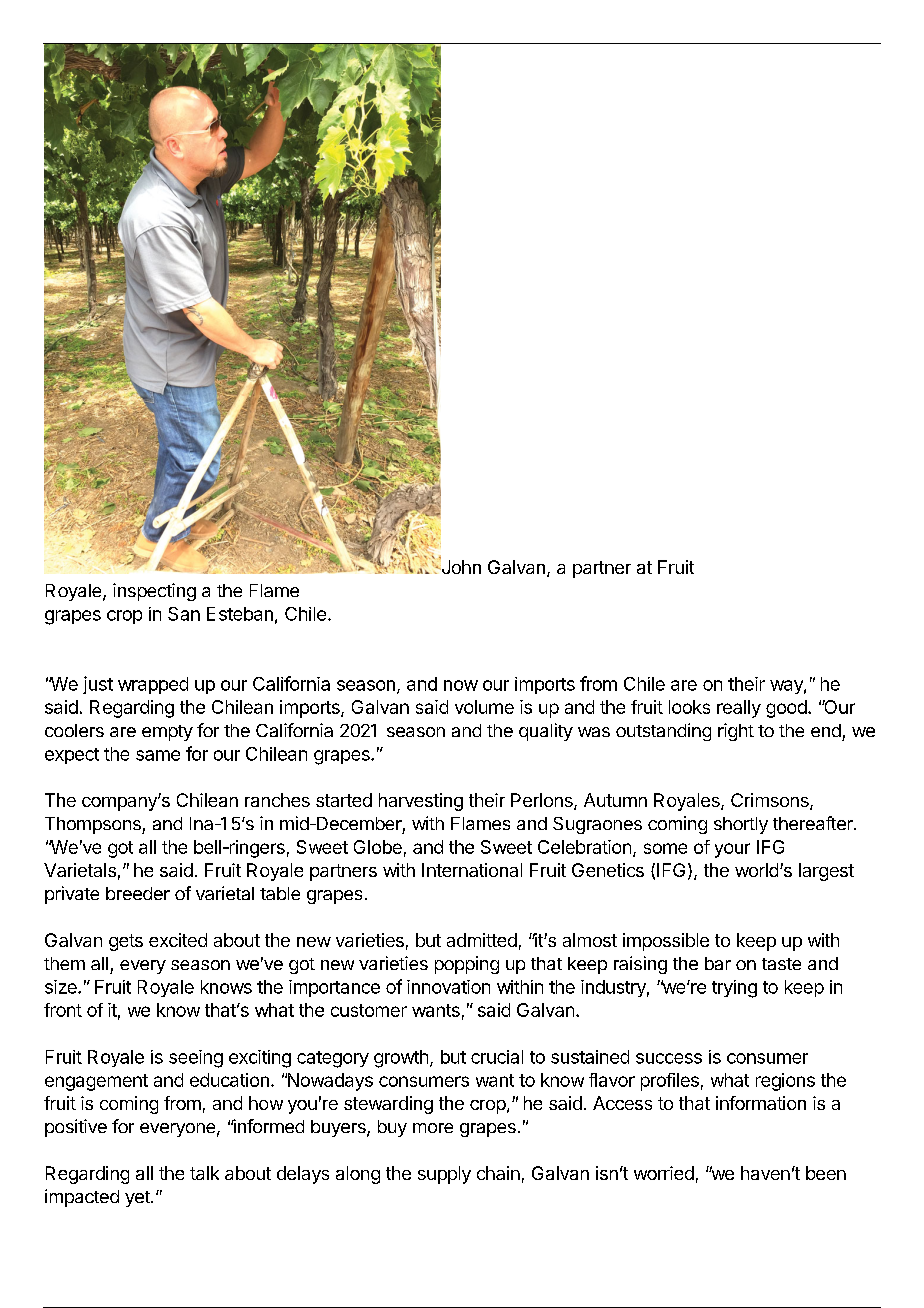 Image resolution: width=924 pixels, height=1308 pixels. I want to click on looks, so click(689, 707).
